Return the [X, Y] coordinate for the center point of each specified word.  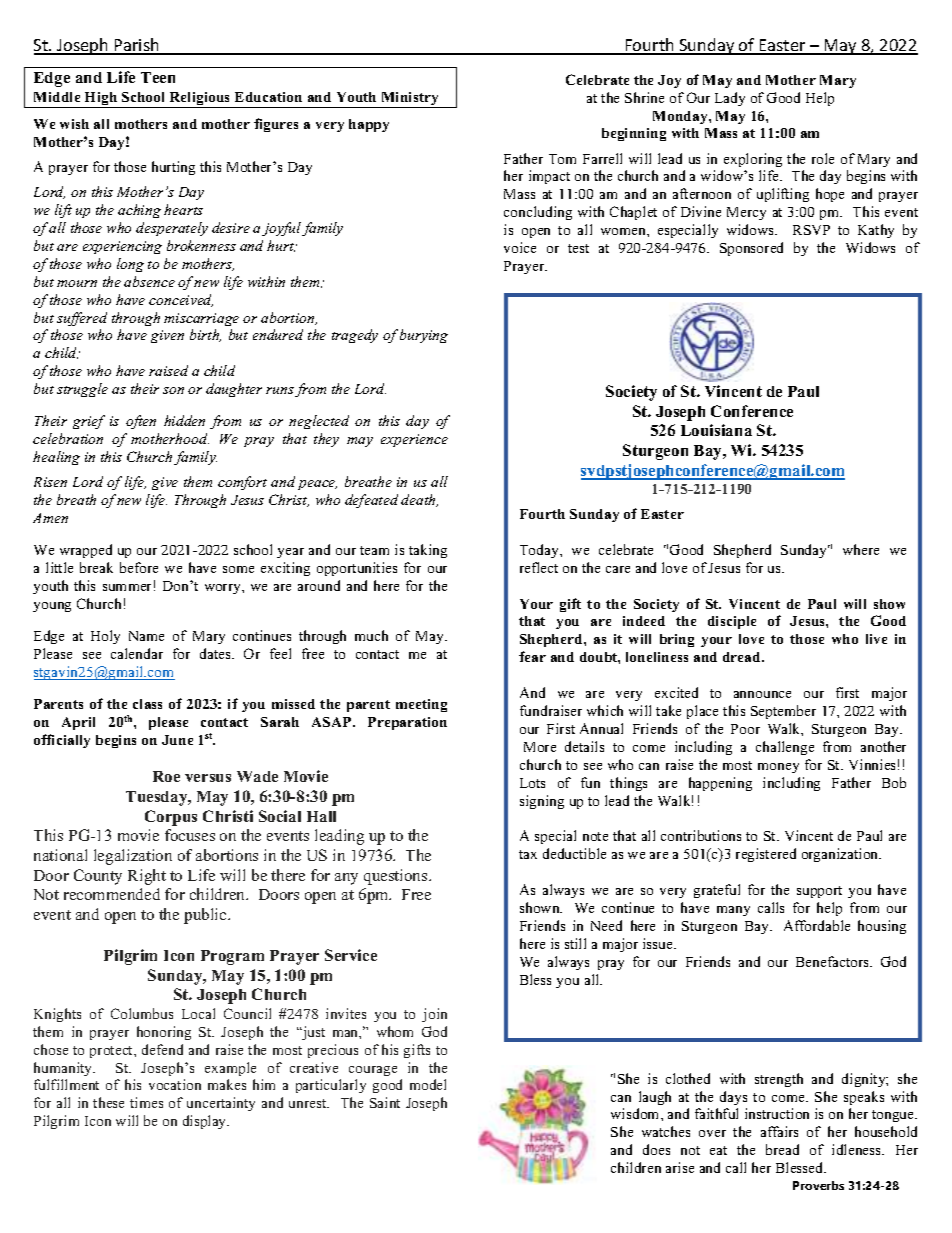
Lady [730, 99]
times [146, 1102]
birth [205, 335]
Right [147, 877]
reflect [539, 567]
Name [146, 636]
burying [424, 336]
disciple [732, 622]
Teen [158, 77]
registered [766, 855]
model [428, 1084]
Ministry [410, 100]
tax [528, 854]
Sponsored [751, 249]
